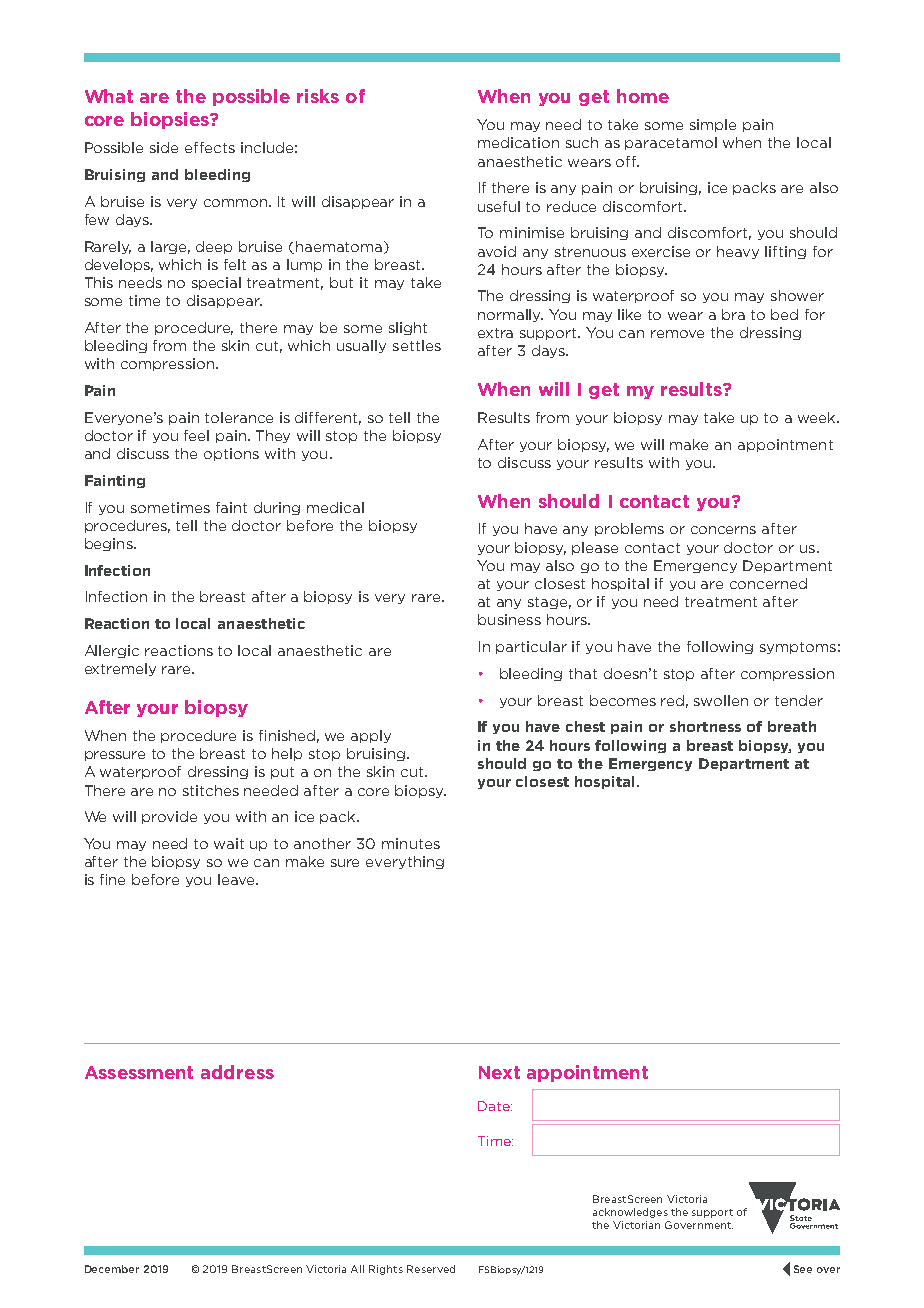 The height and width of the image is (1308, 924). I want to click on medication, so click(518, 142).
